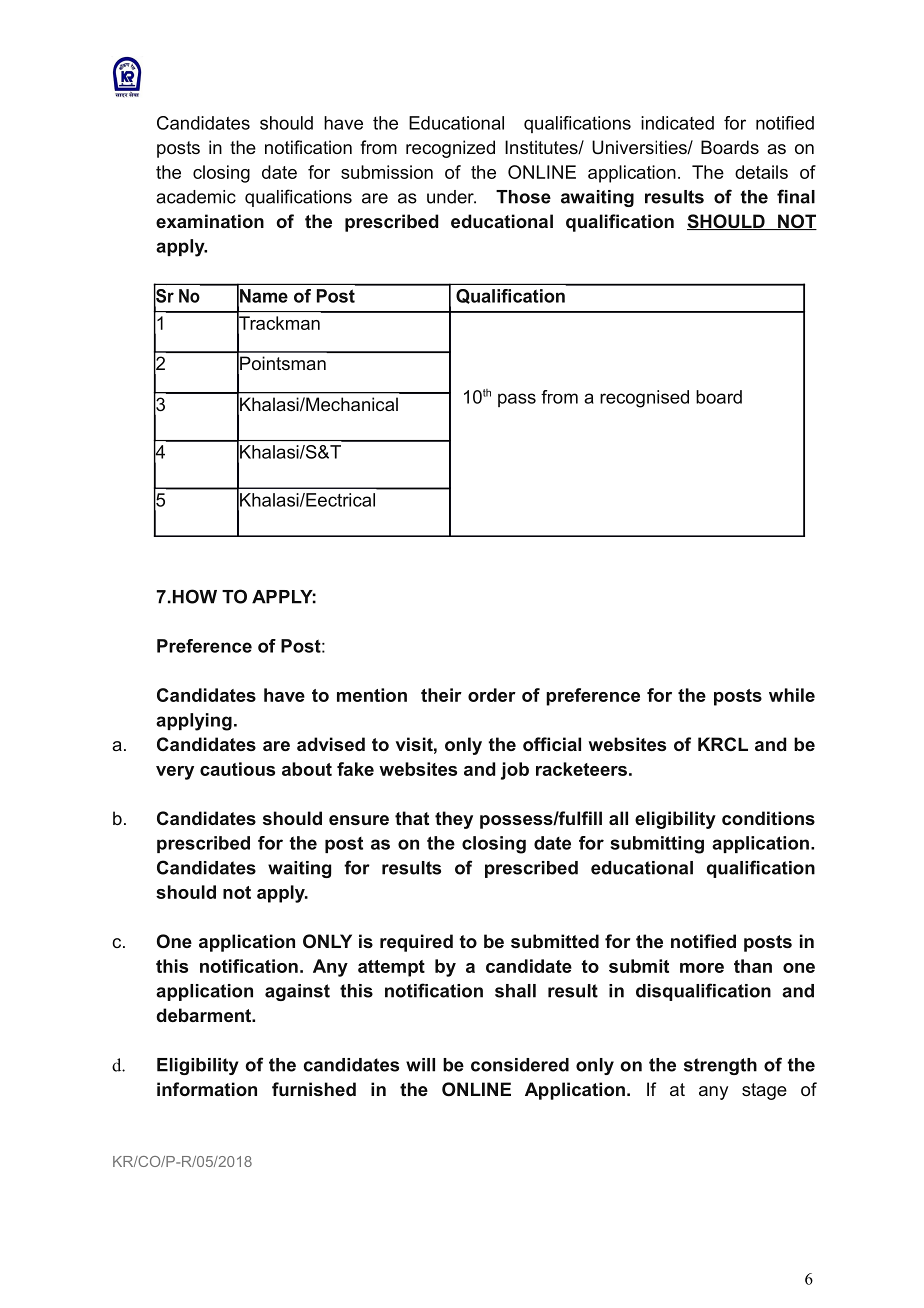 This screenshot has width=924, height=1308. I want to click on job, so click(515, 771).
